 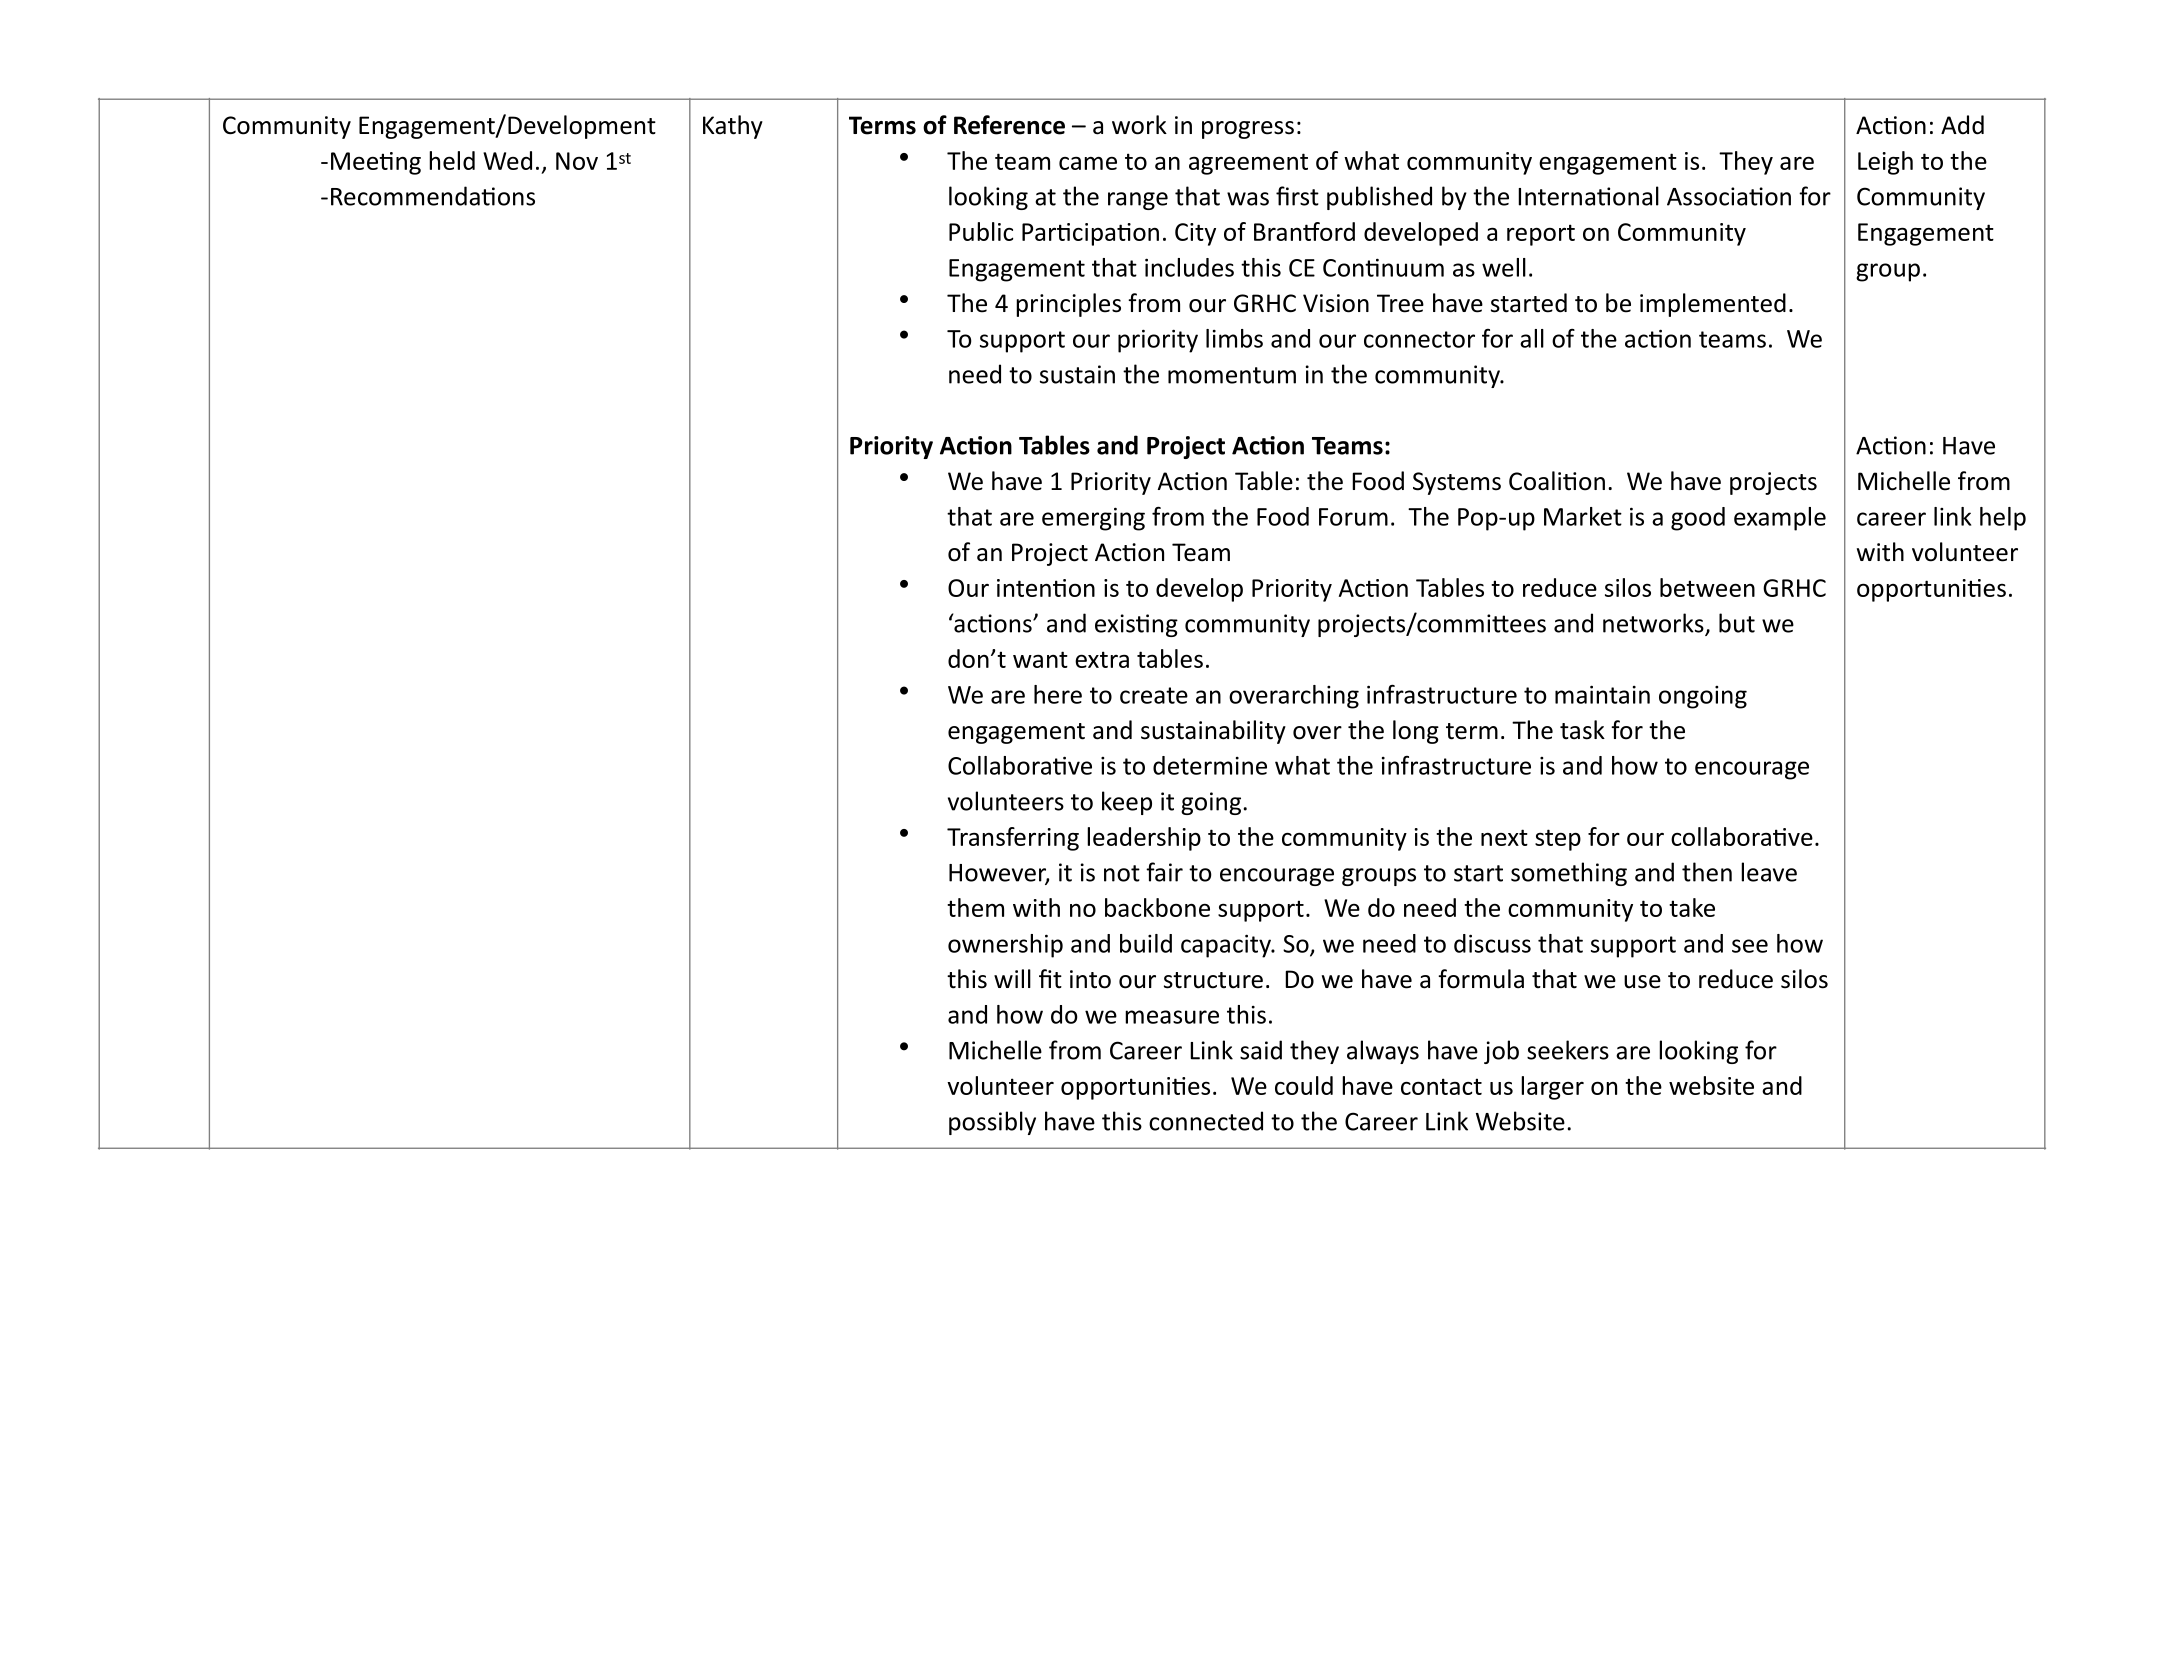 I want to click on agreement, so click(x=1248, y=164).
